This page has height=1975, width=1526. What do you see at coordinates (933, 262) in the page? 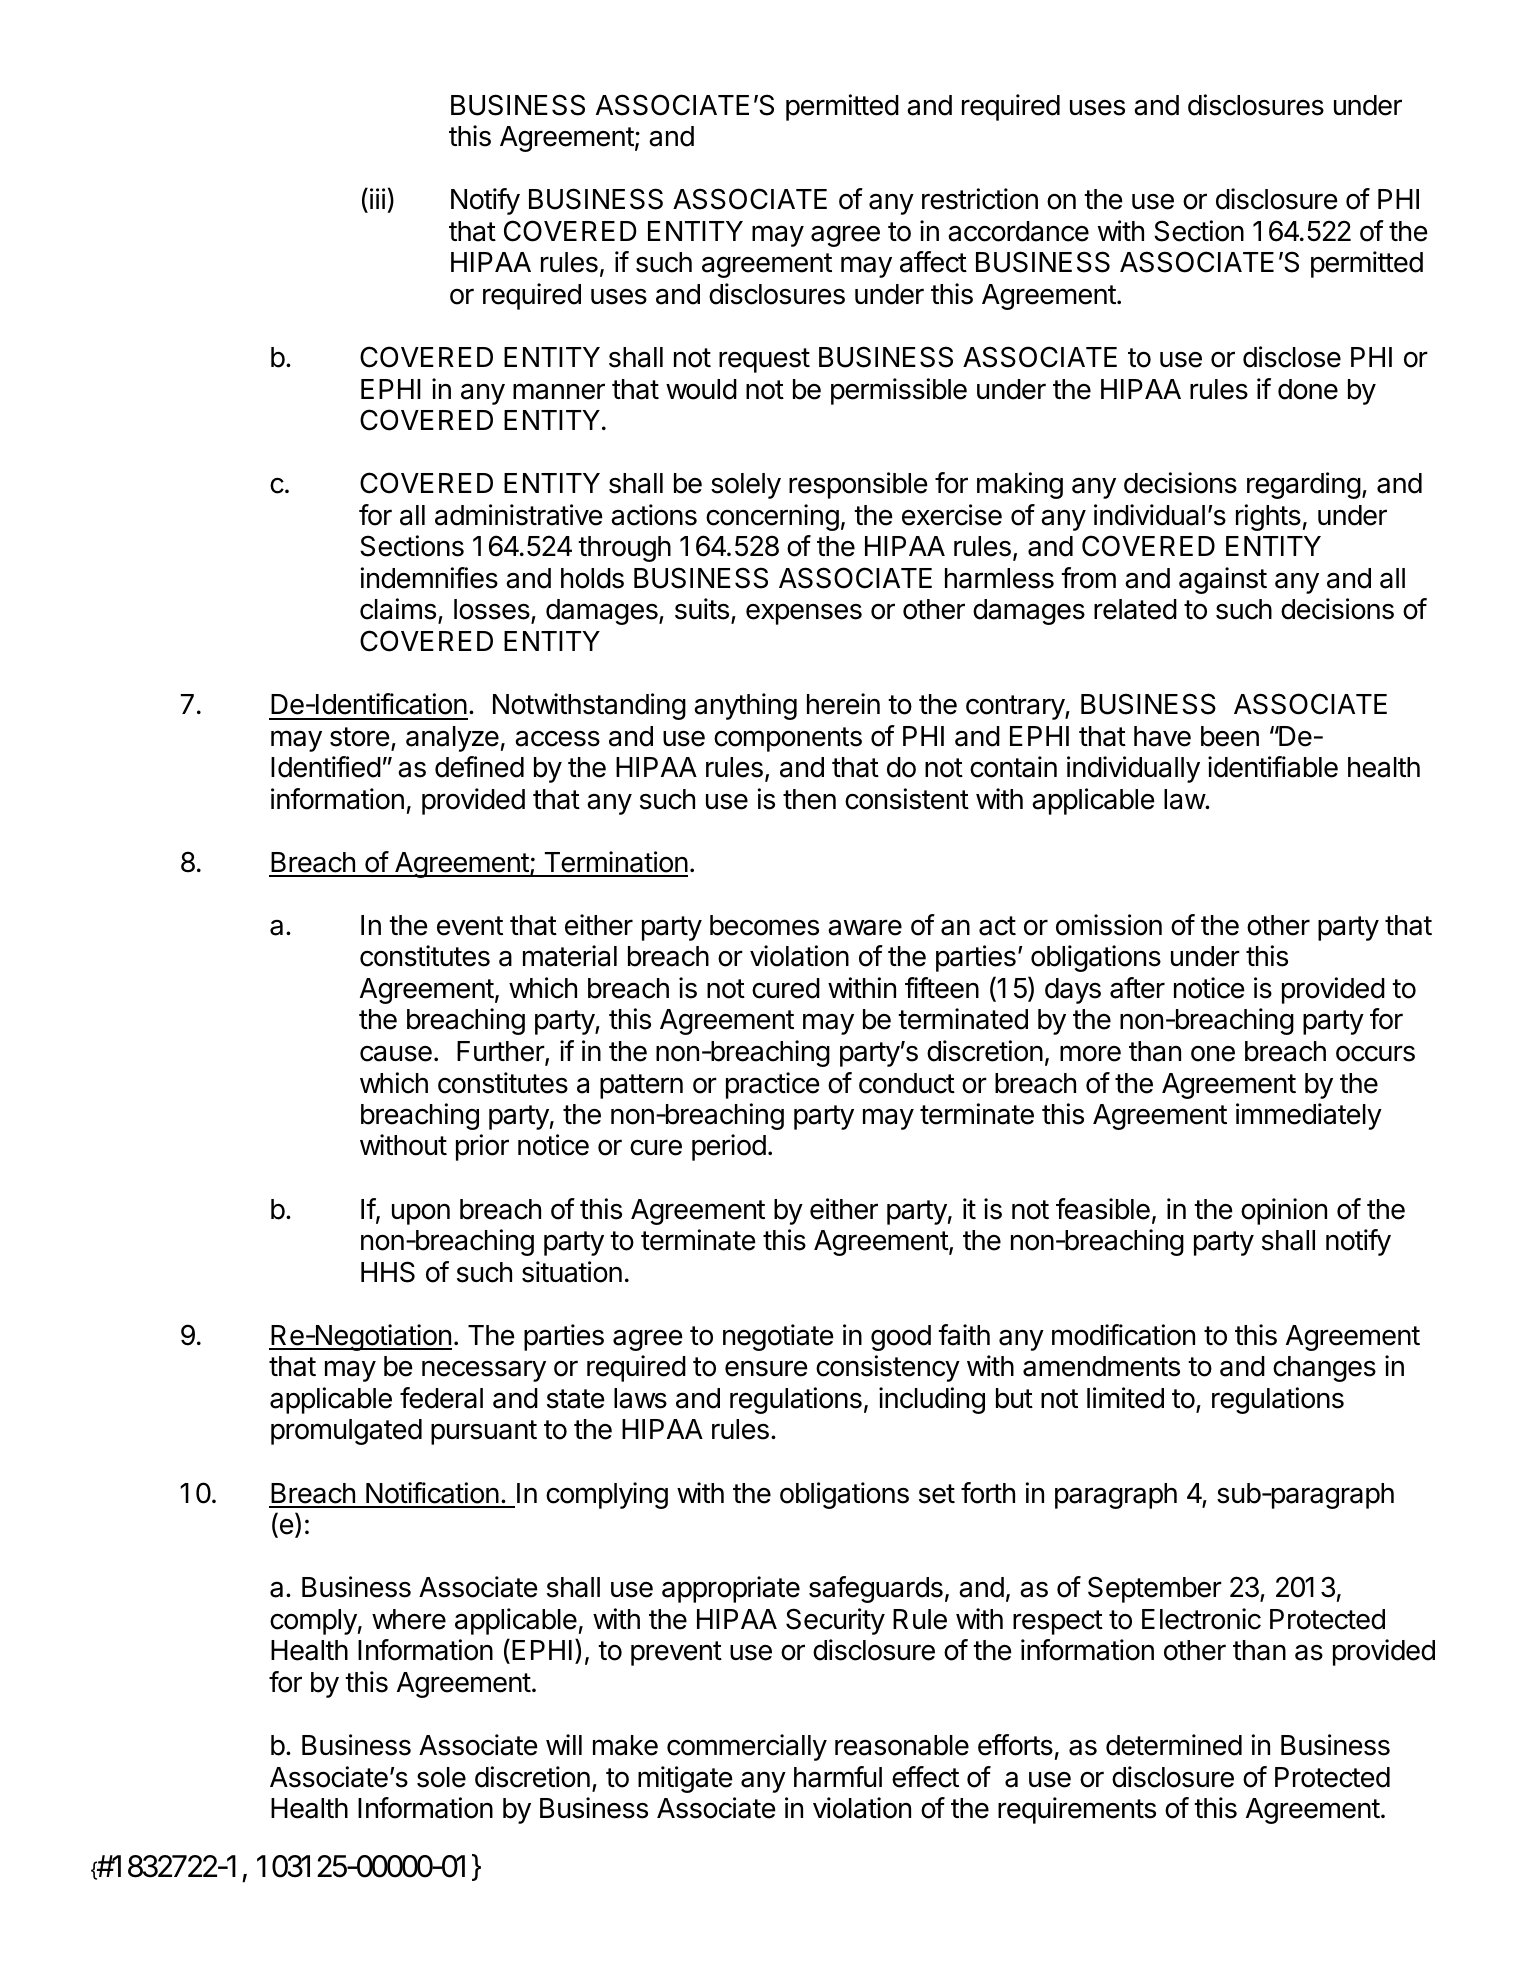
I see `affect` at bounding box center [933, 262].
